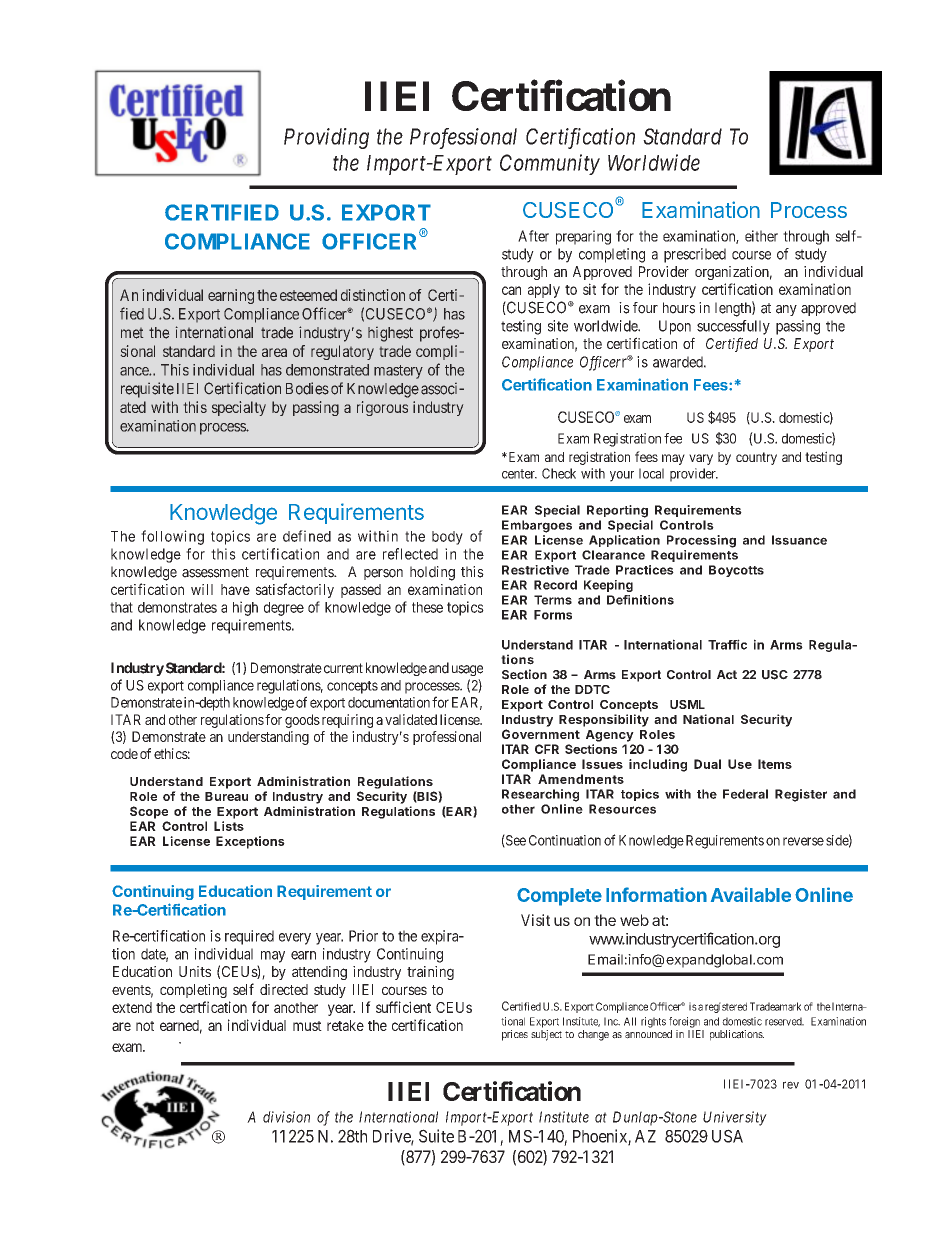 The width and height of the page is (952, 1233). What do you see at coordinates (761, 236) in the page?
I see `either` at bounding box center [761, 236].
